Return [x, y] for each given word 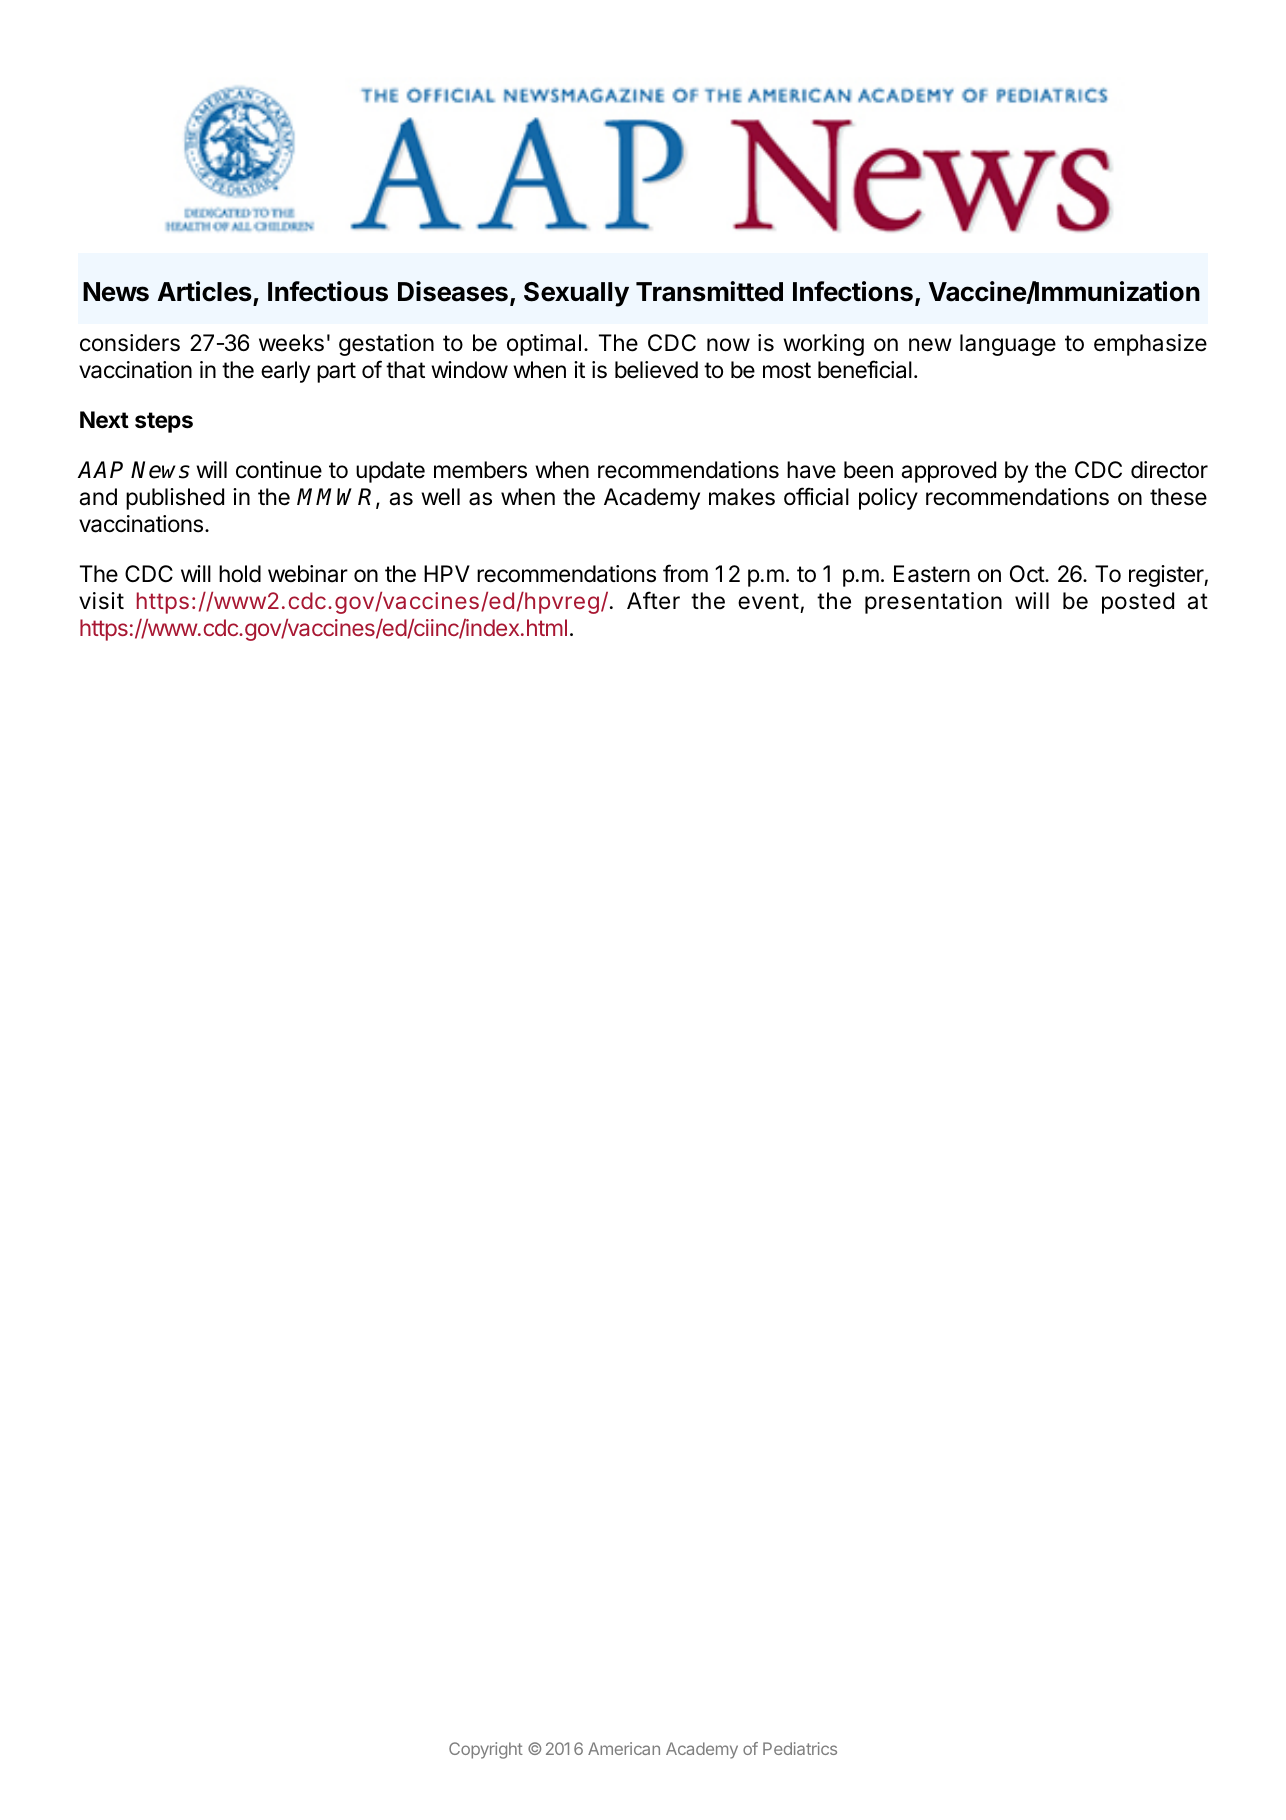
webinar [308, 574]
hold [240, 574]
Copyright [486, 1750]
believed [656, 370]
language [1008, 345]
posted [1138, 603]
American [624, 1748]
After [653, 600]
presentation [933, 603]
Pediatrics [800, 1748]
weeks [291, 343]
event [768, 601]
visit [101, 601]
